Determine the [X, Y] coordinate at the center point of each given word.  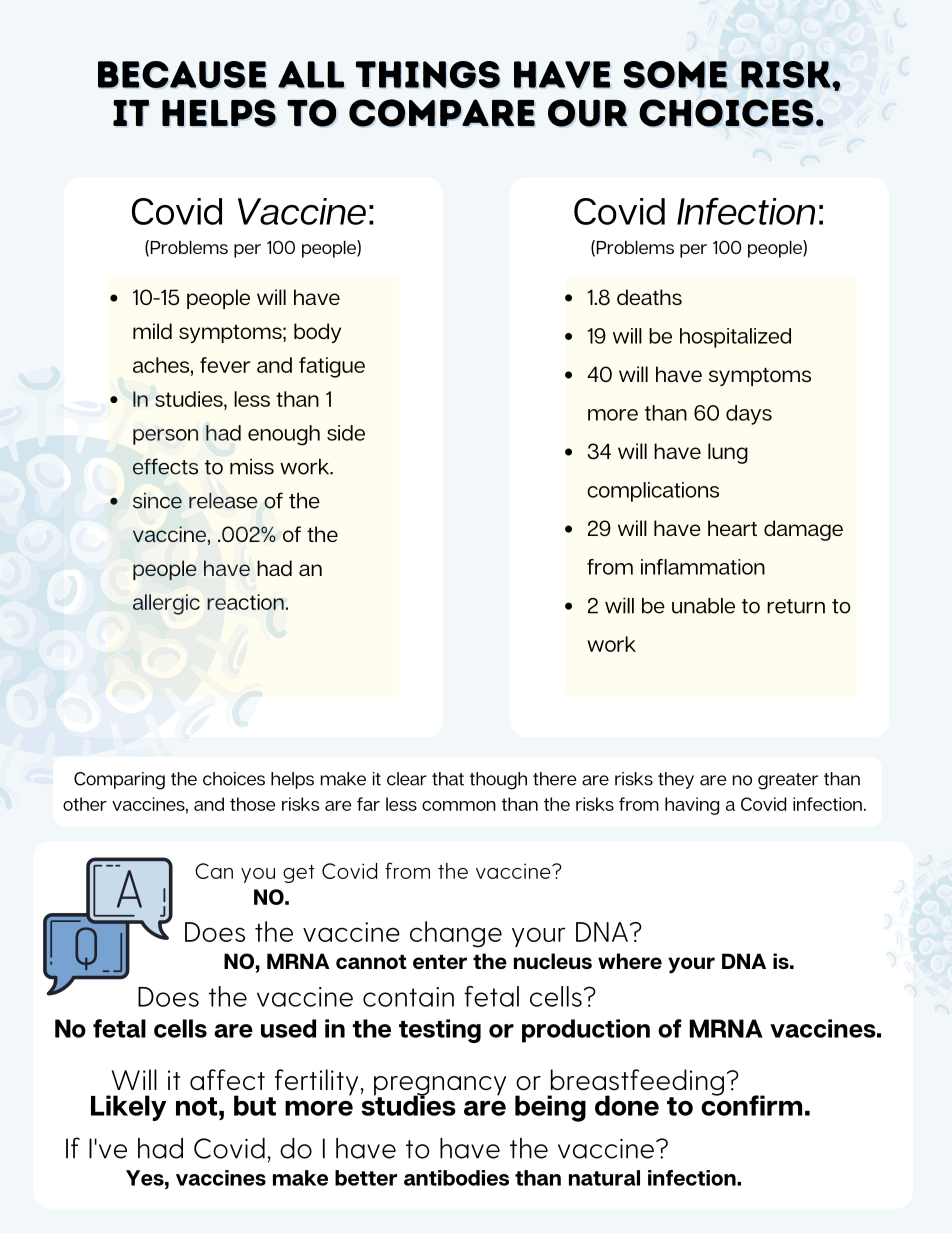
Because [182, 74]
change [456, 934]
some [675, 74]
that [448, 779]
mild [152, 331]
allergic [166, 604]
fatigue [332, 367]
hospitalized [735, 338]
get [299, 874]
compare [442, 113]
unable [703, 606]
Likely [129, 1108]
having [692, 806]
